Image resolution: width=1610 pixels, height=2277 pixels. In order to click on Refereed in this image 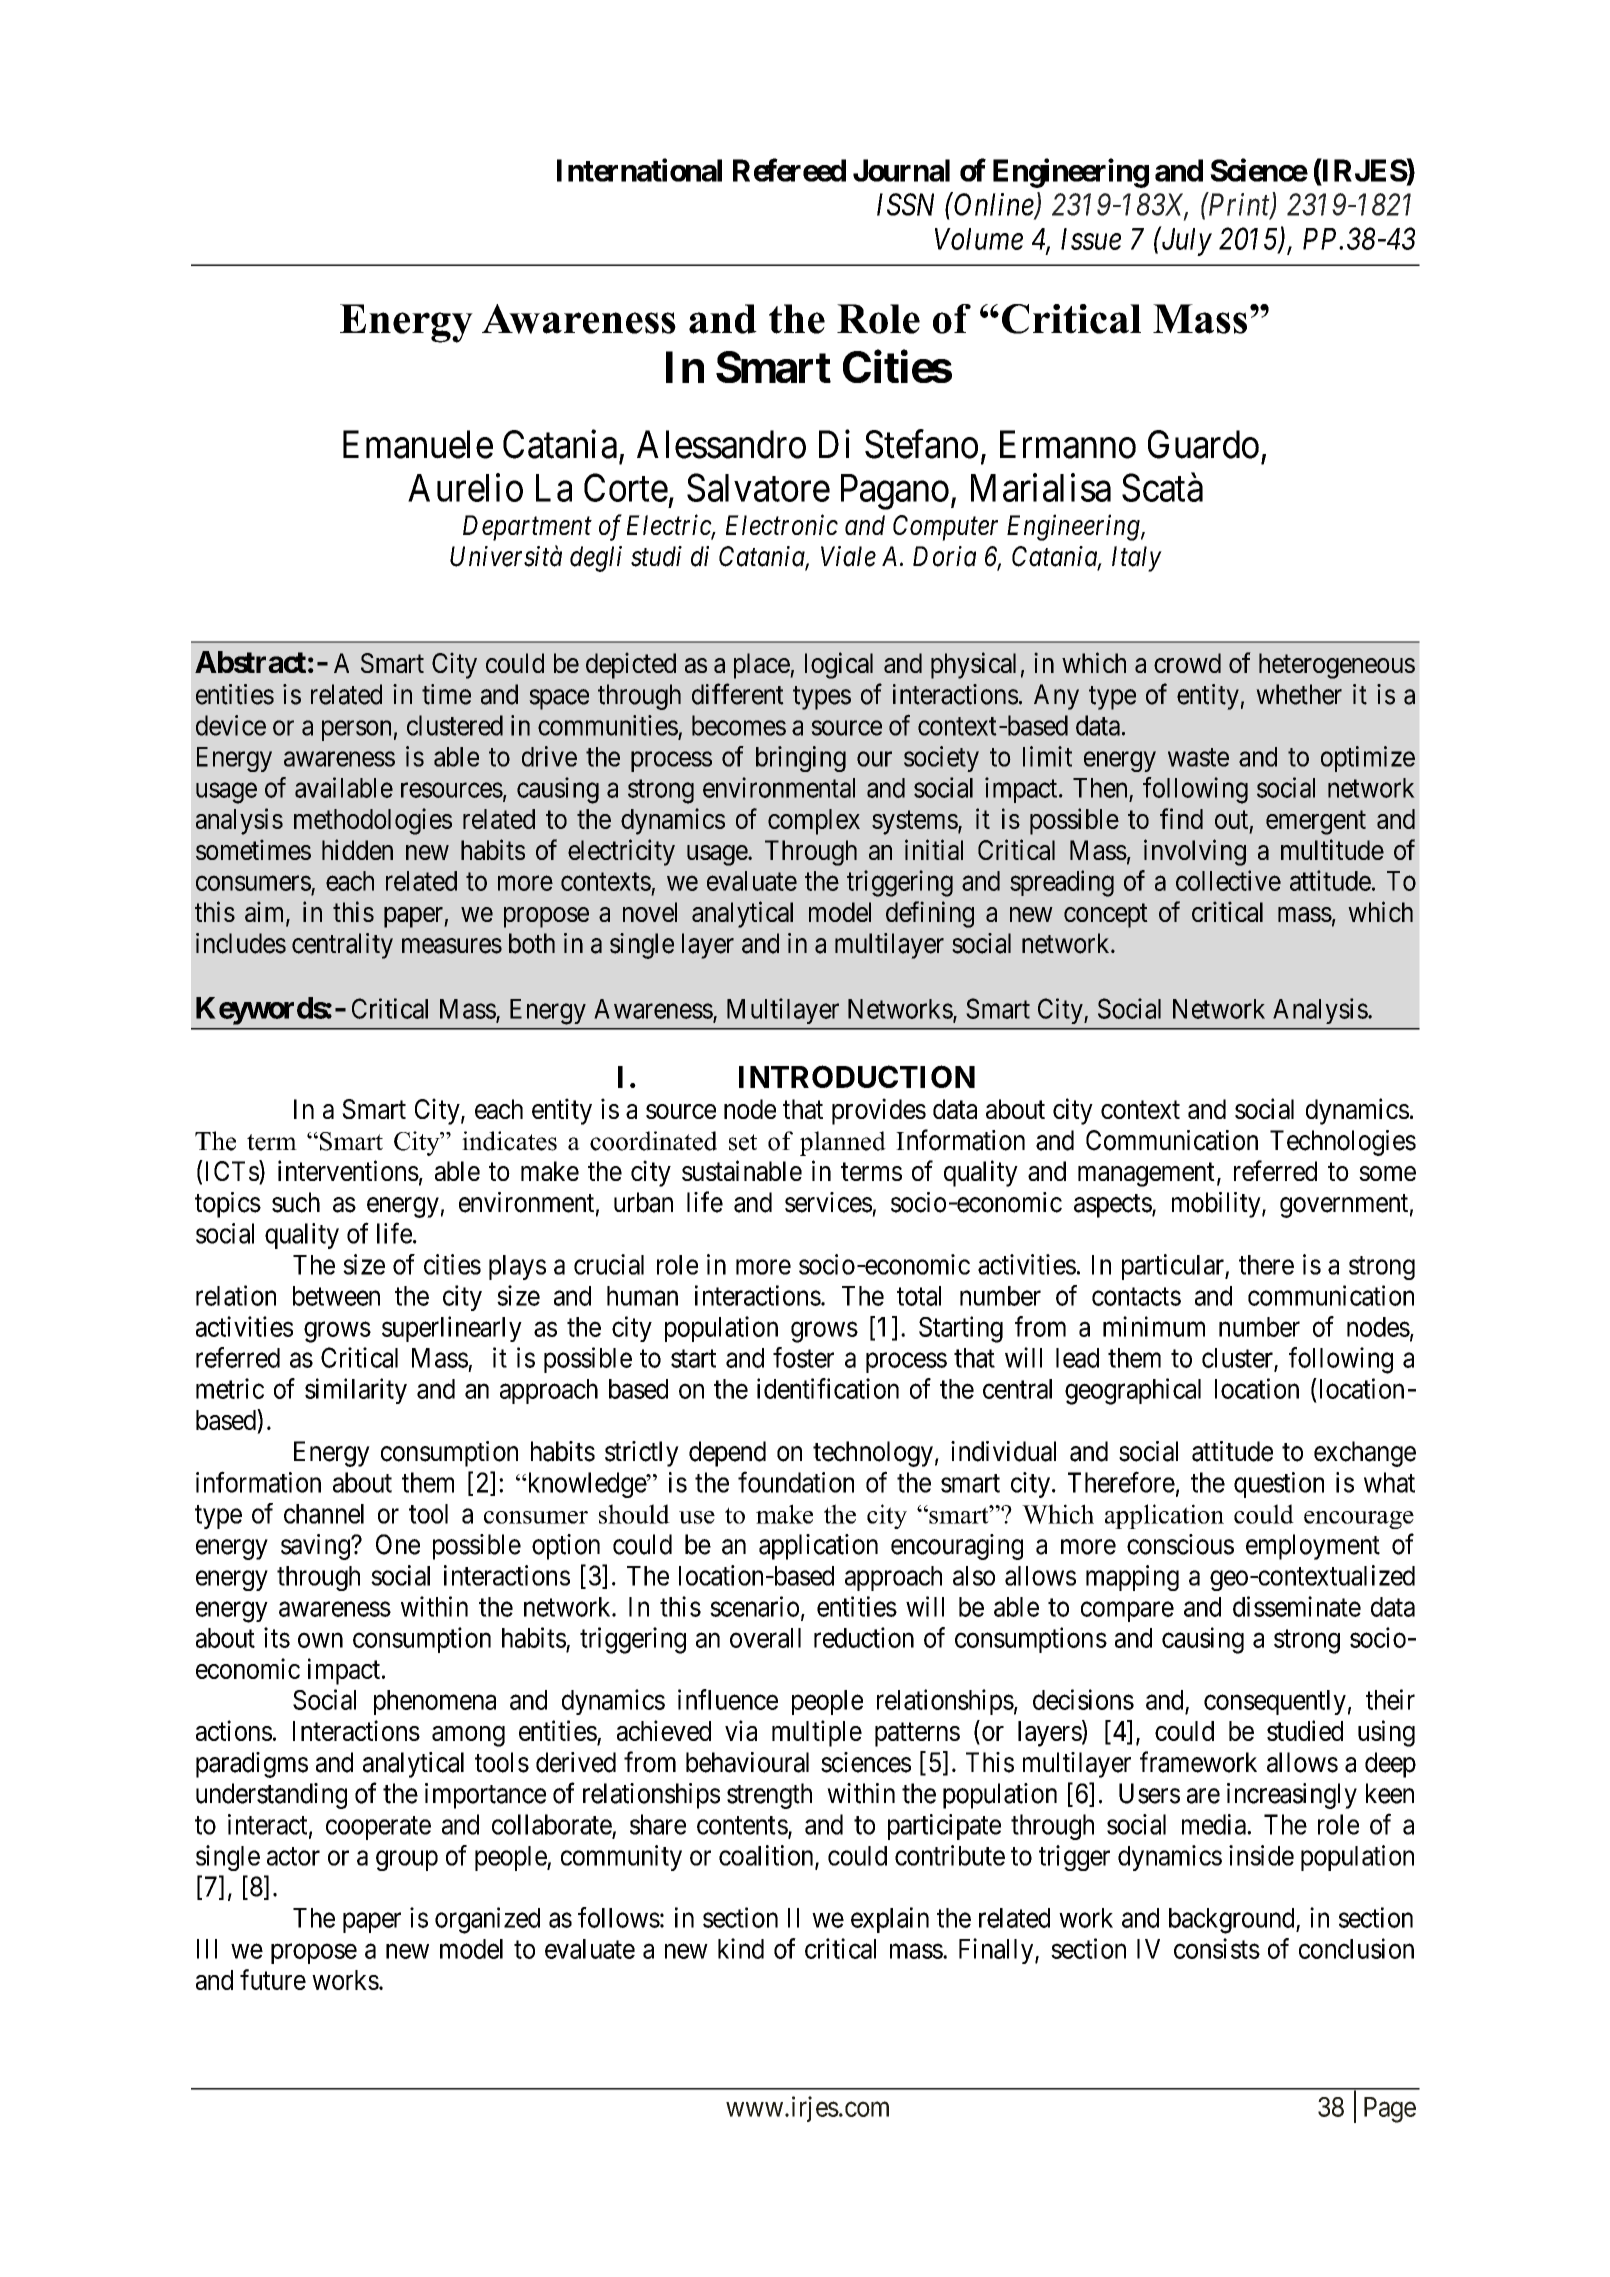, I will do `click(789, 170)`.
